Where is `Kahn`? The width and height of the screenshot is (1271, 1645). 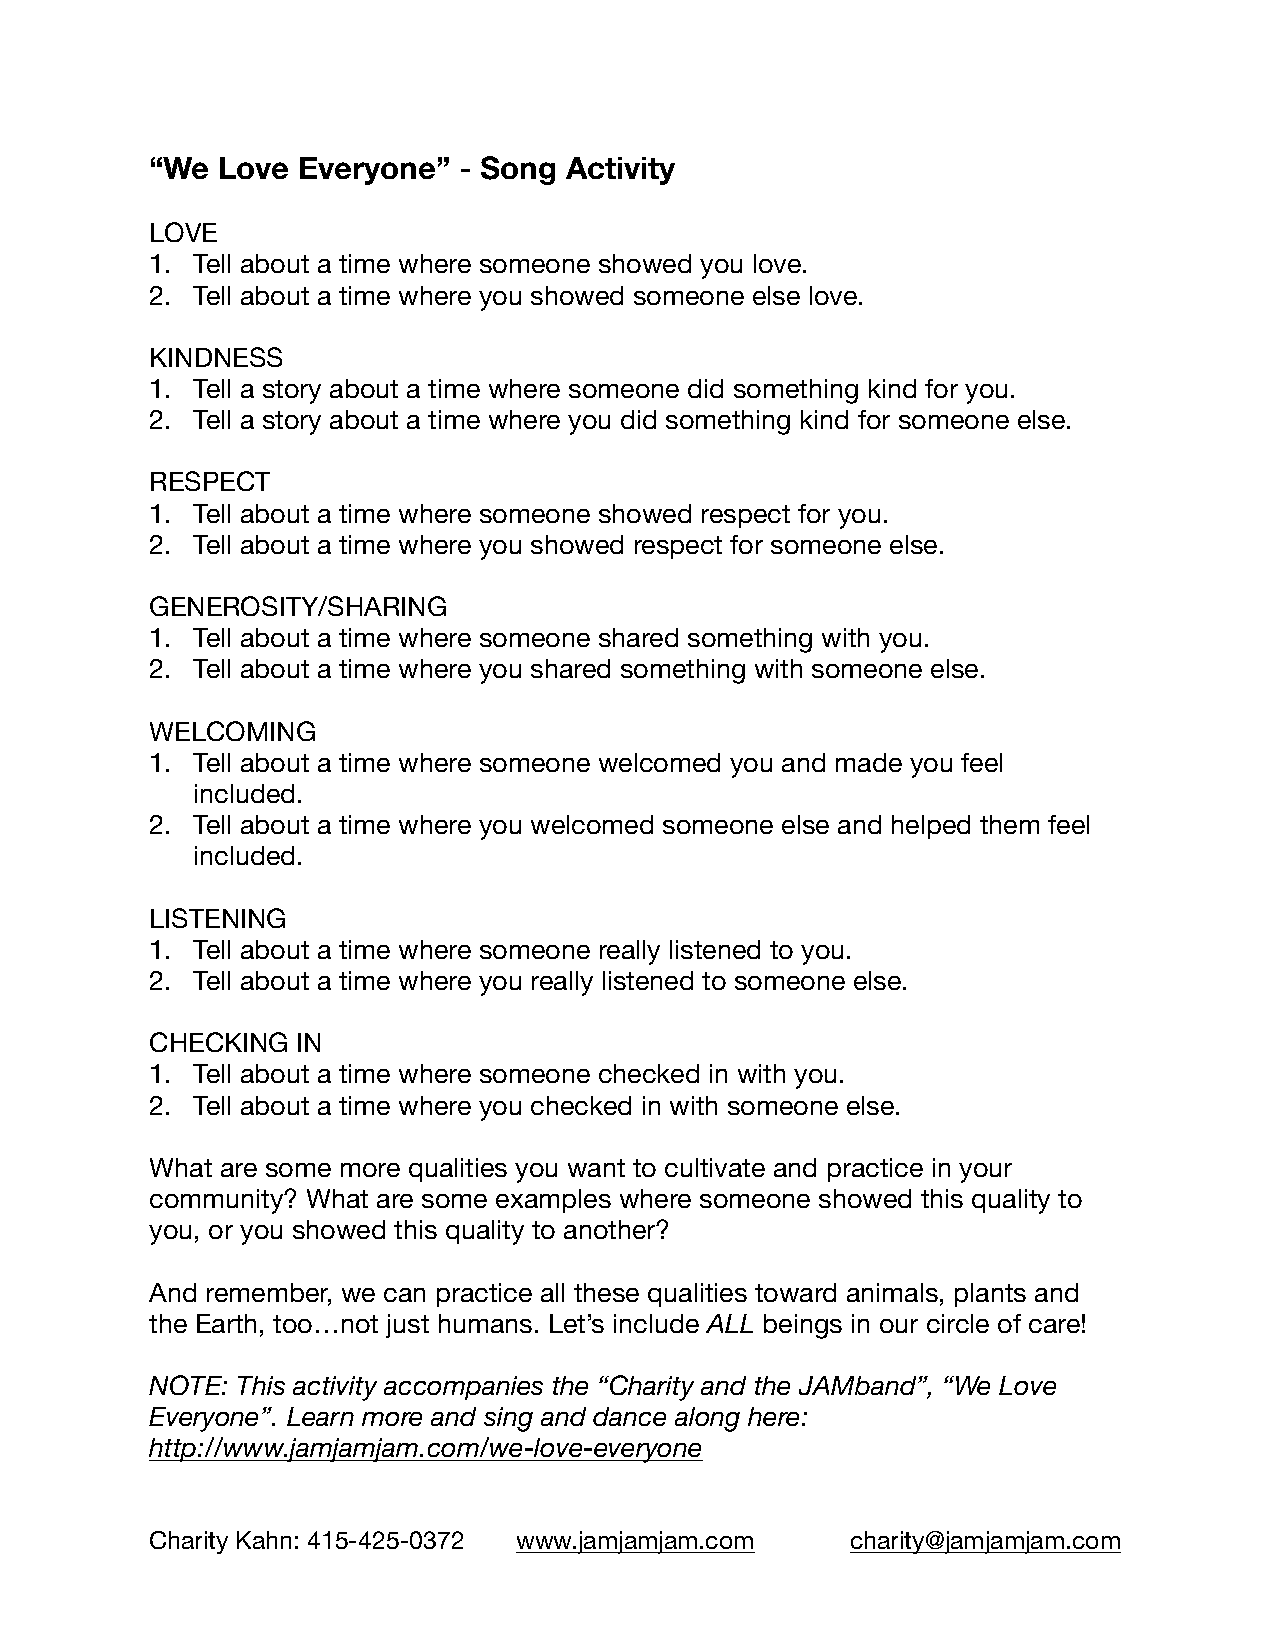 Kahn is located at coordinates (264, 1540).
